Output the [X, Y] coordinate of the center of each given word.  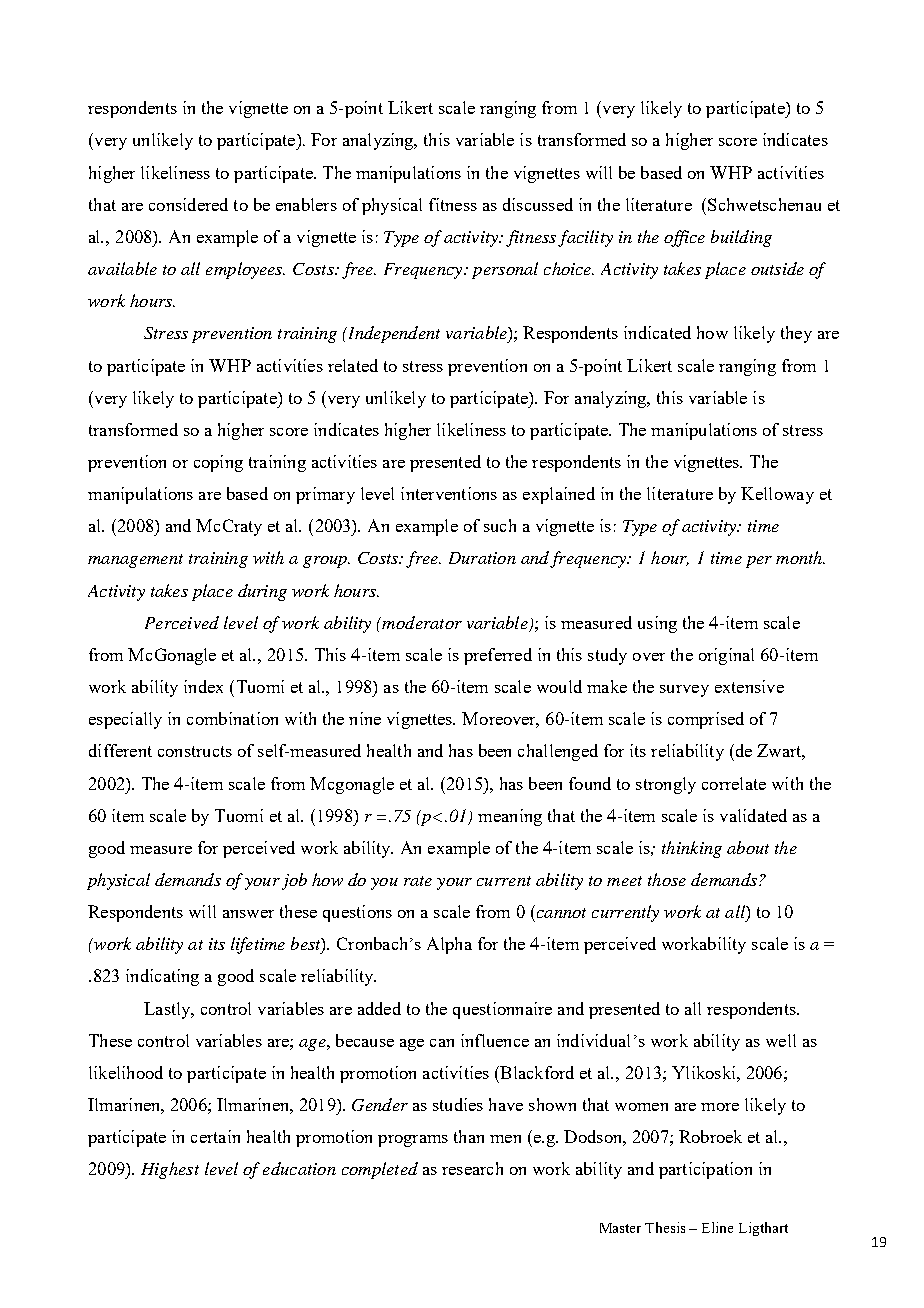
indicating [162, 977]
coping [218, 463]
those [667, 879]
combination [232, 718]
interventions [449, 493]
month [800, 557]
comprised [706, 720]
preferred [498, 656]
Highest [170, 1170]
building [741, 238]
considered [188, 204]
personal [505, 270]
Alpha [449, 945]
